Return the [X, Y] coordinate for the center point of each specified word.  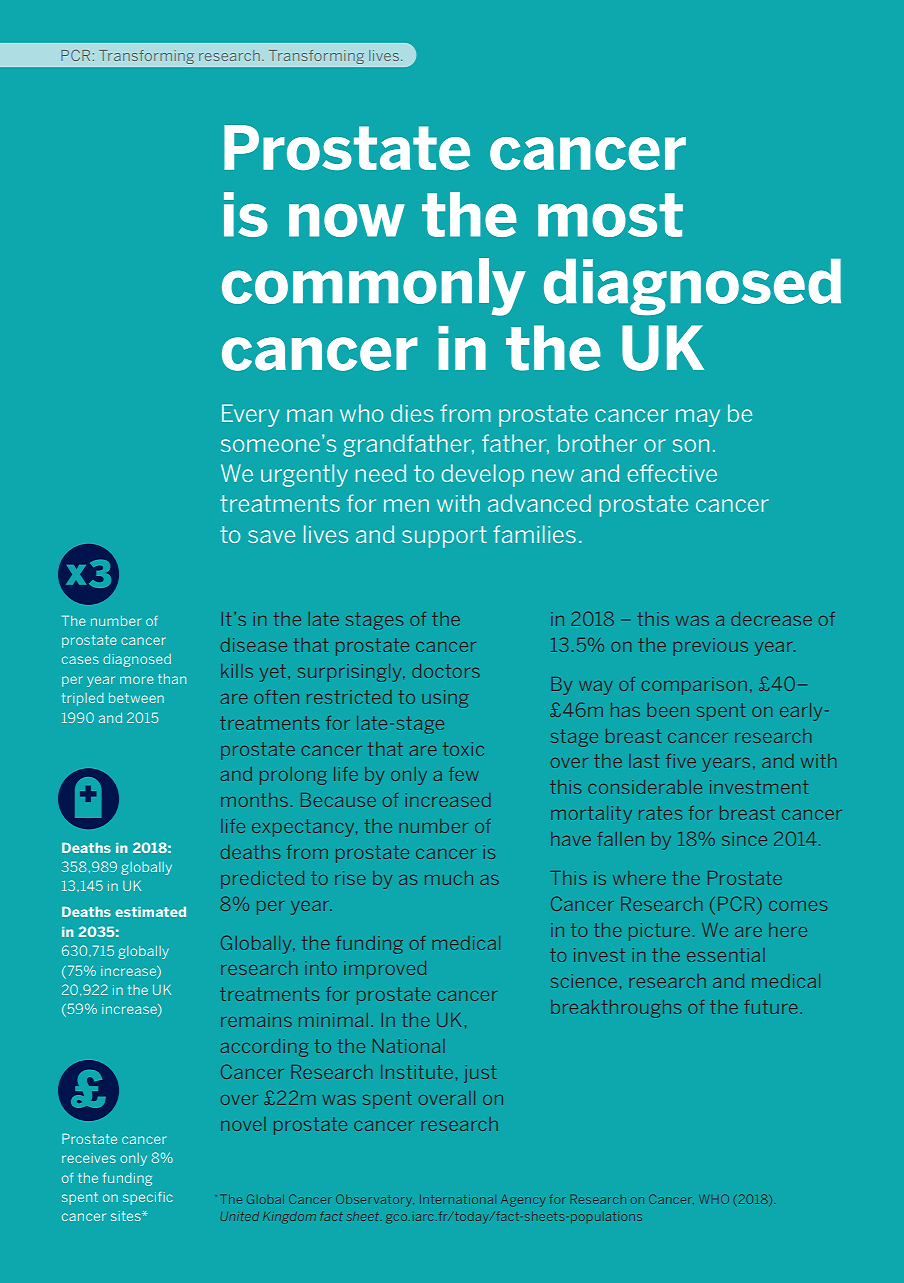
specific [148, 1198]
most [610, 215]
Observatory [375, 1200]
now [347, 220]
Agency [523, 1200]
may [698, 418]
